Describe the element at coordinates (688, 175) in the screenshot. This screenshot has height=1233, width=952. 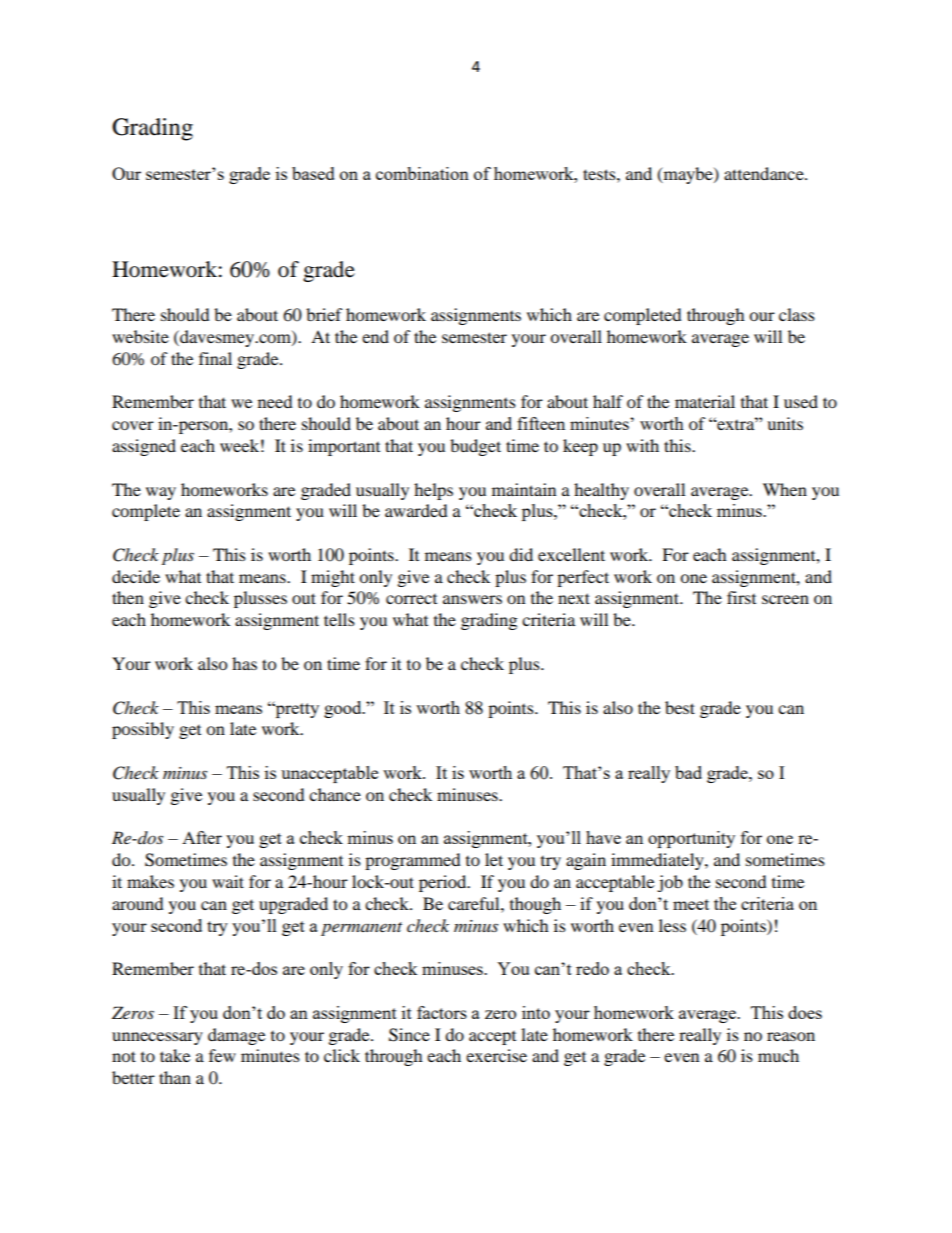
I see `maybe` at that location.
